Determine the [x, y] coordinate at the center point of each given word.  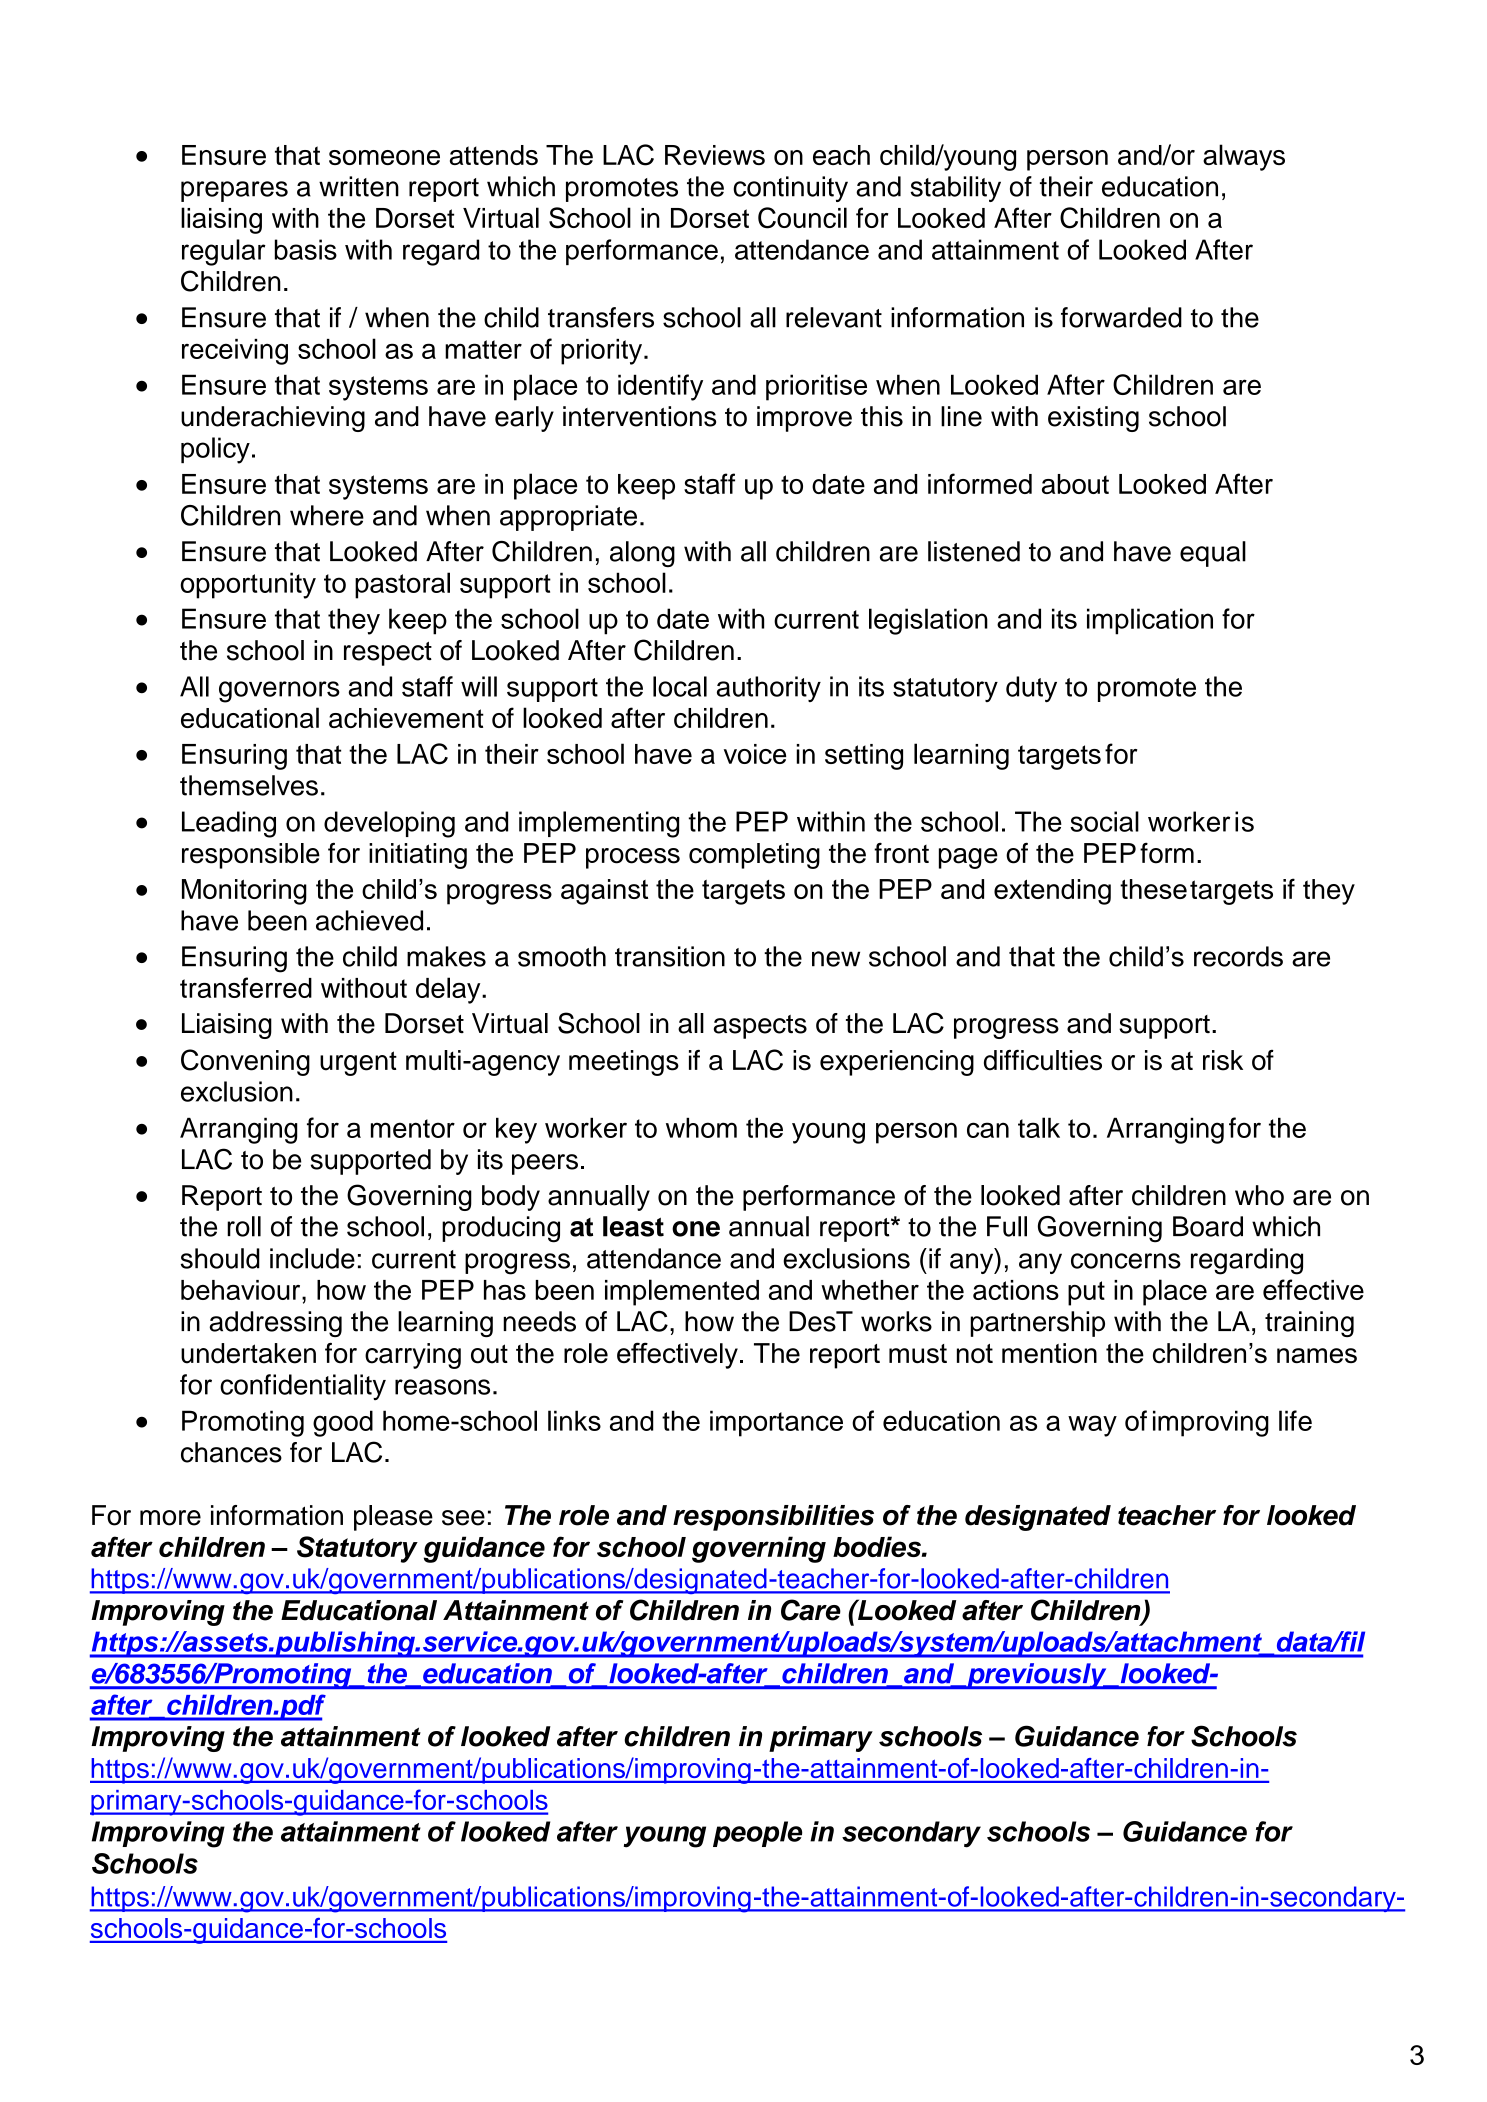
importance [776, 1423]
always [1244, 157]
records [1238, 956]
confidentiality [303, 1387]
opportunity [248, 585]
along [642, 554]
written [359, 186]
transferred [246, 987]
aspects [760, 1027]
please [393, 1518]
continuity [790, 189]
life [1295, 1420]
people [757, 1834]
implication [1150, 621]
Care [811, 1610]
